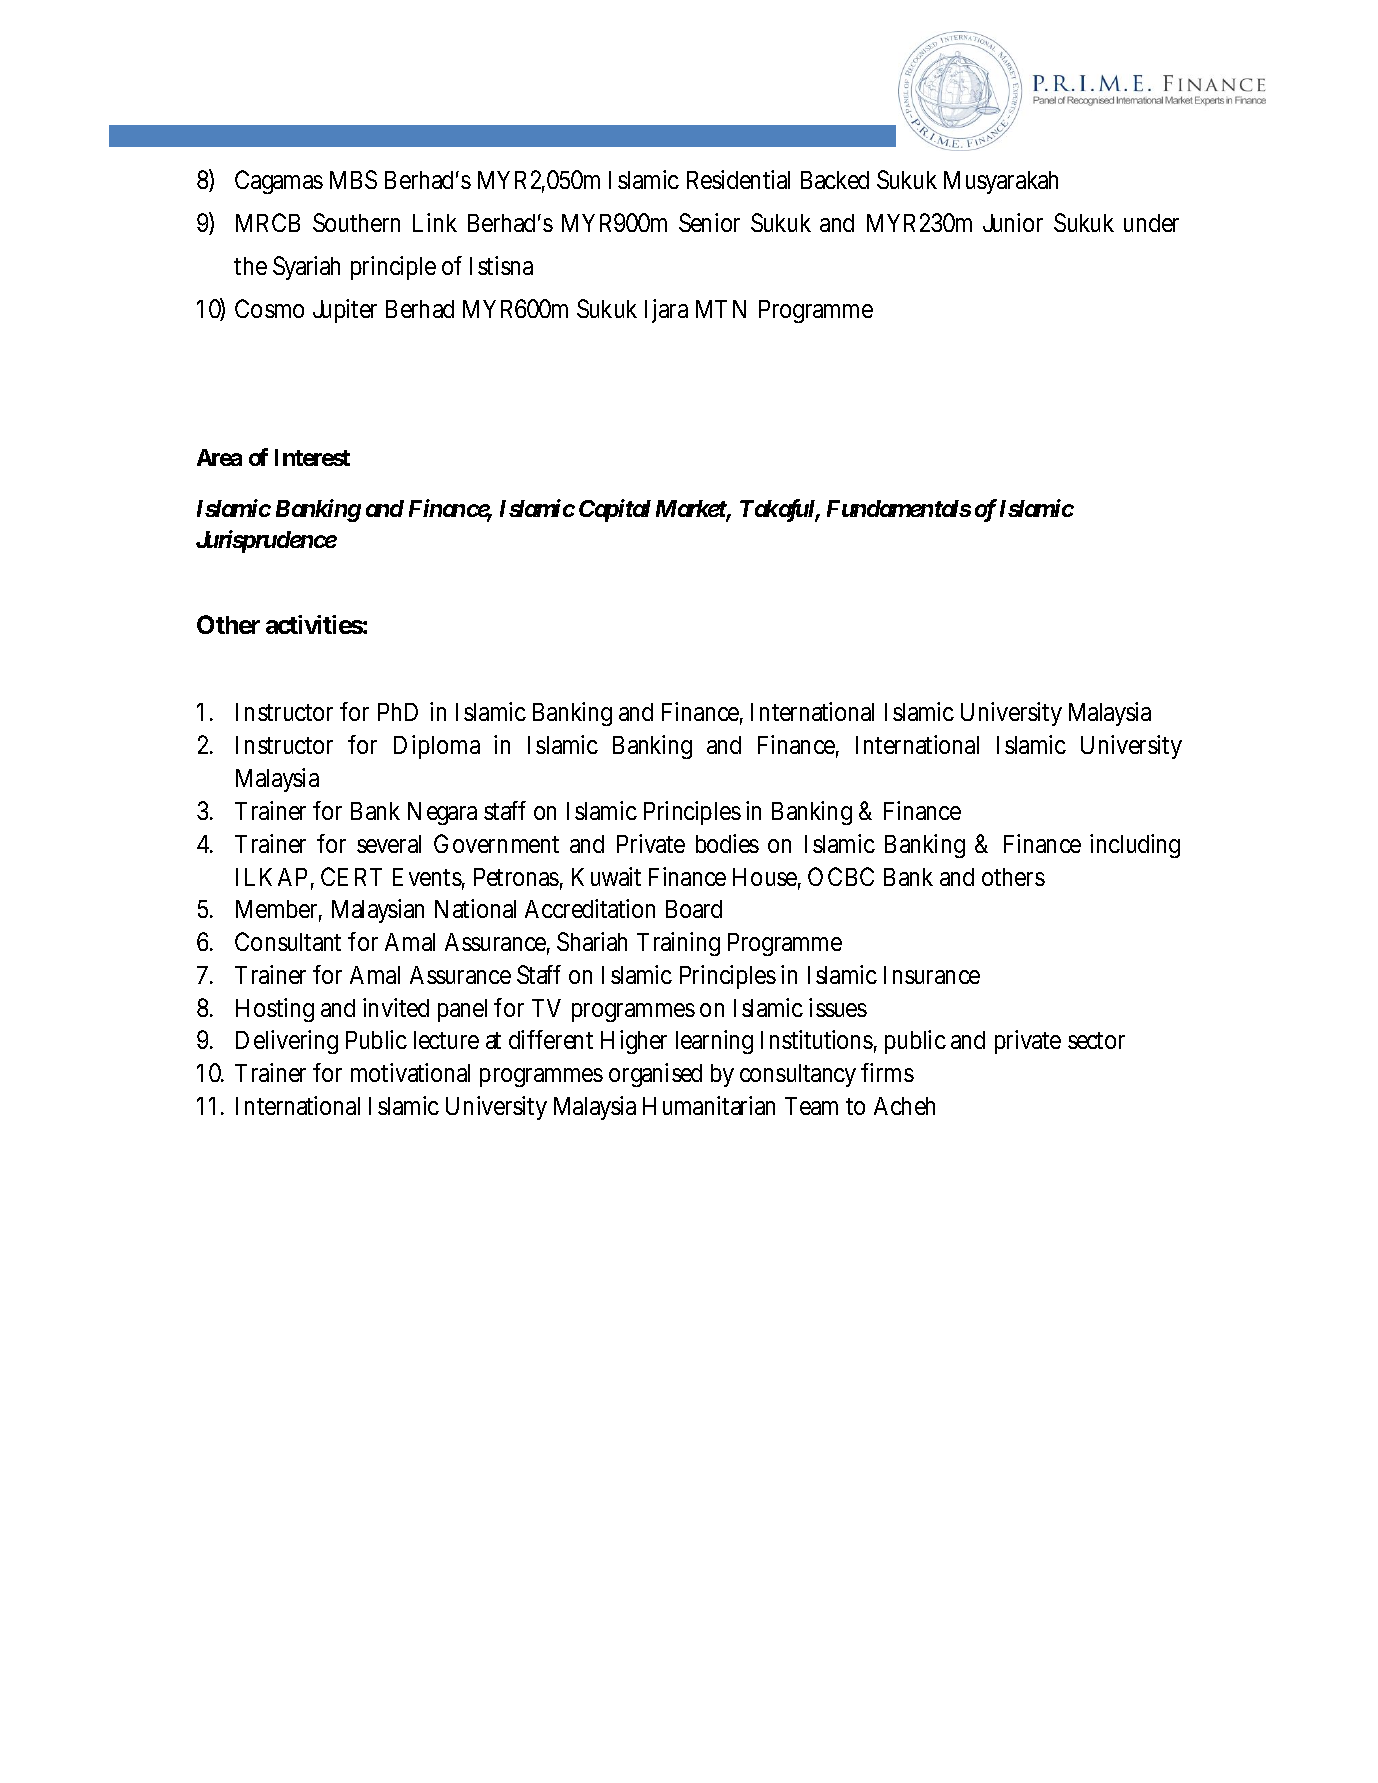 The width and height of the image is (1378, 1783). Describe the element at coordinates (899, 508) in the image. I see `Fundamentals` at that location.
